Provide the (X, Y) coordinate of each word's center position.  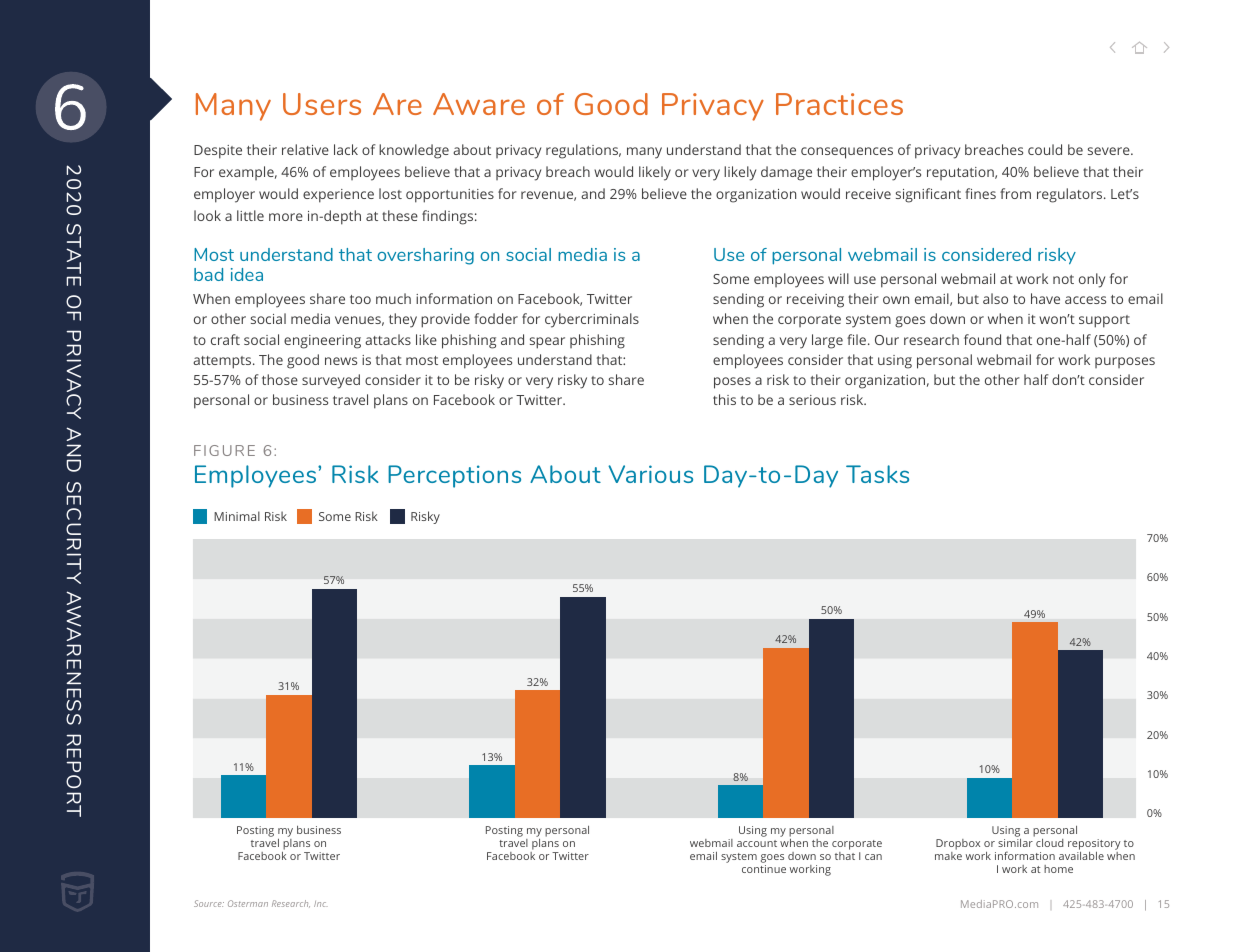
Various (650, 474)
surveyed (331, 381)
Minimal (237, 516)
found (982, 339)
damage (786, 173)
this (724, 399)
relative (305, 149)
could (1045, 149)
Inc (321, 904)
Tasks (877, 474)
